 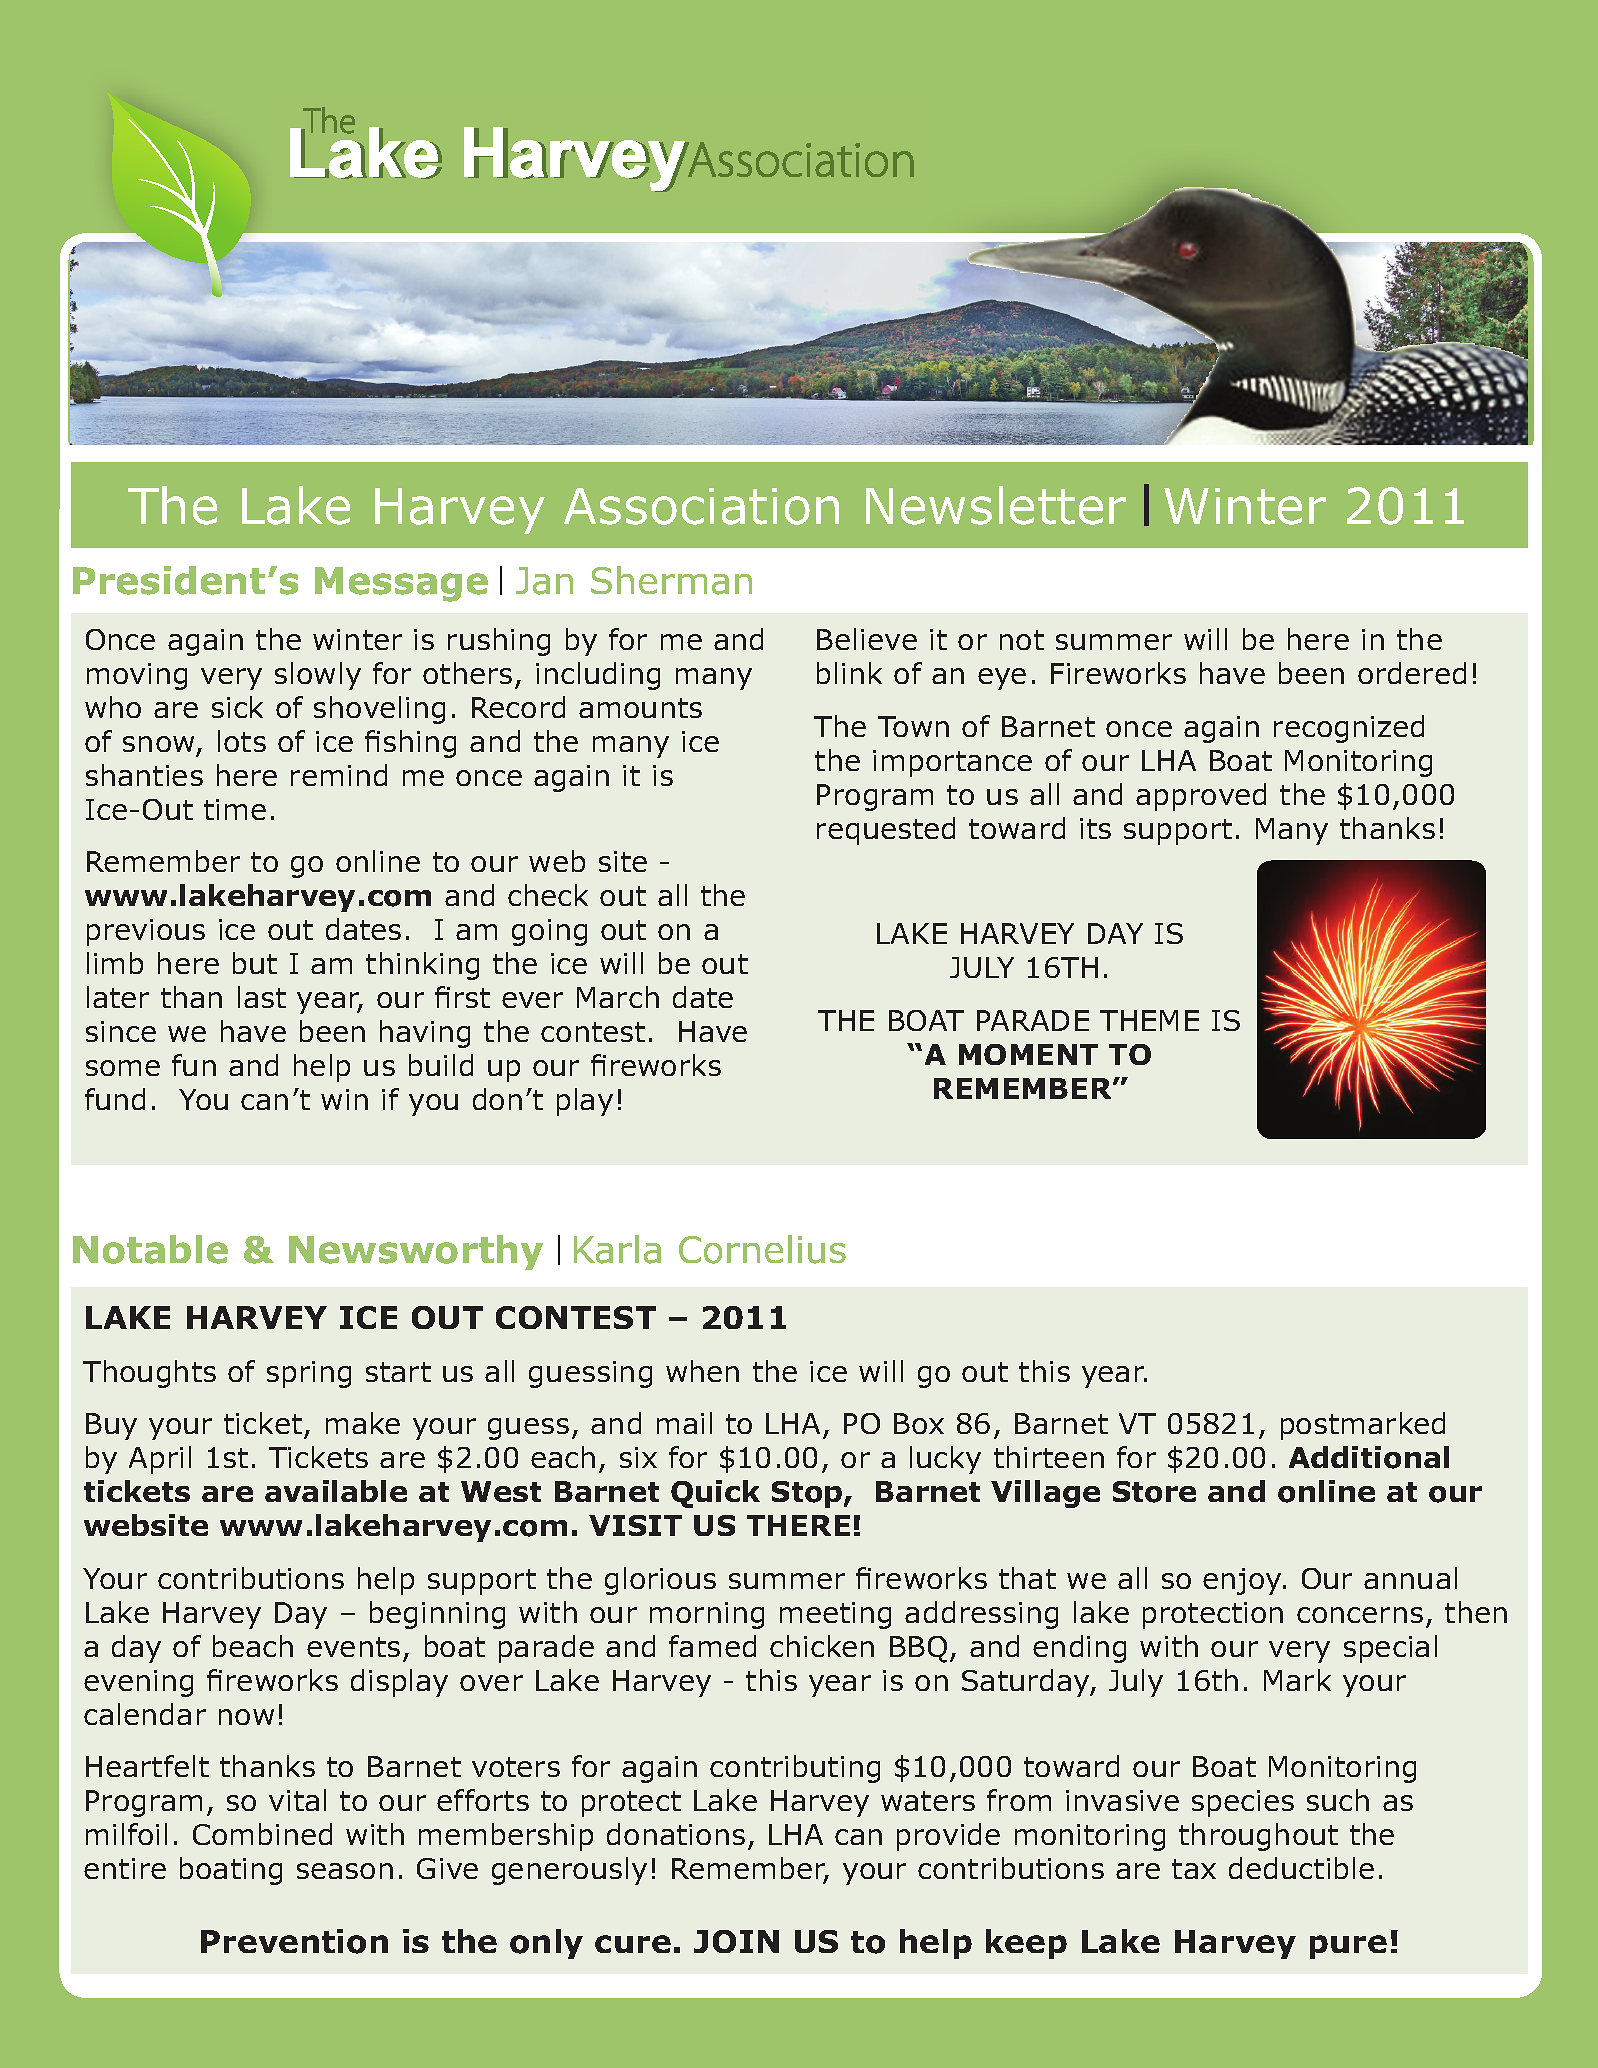 What do you see at coordinates (762, 1249) in the document?
I see `Cornelius` at bounding box center [762, 1249].
